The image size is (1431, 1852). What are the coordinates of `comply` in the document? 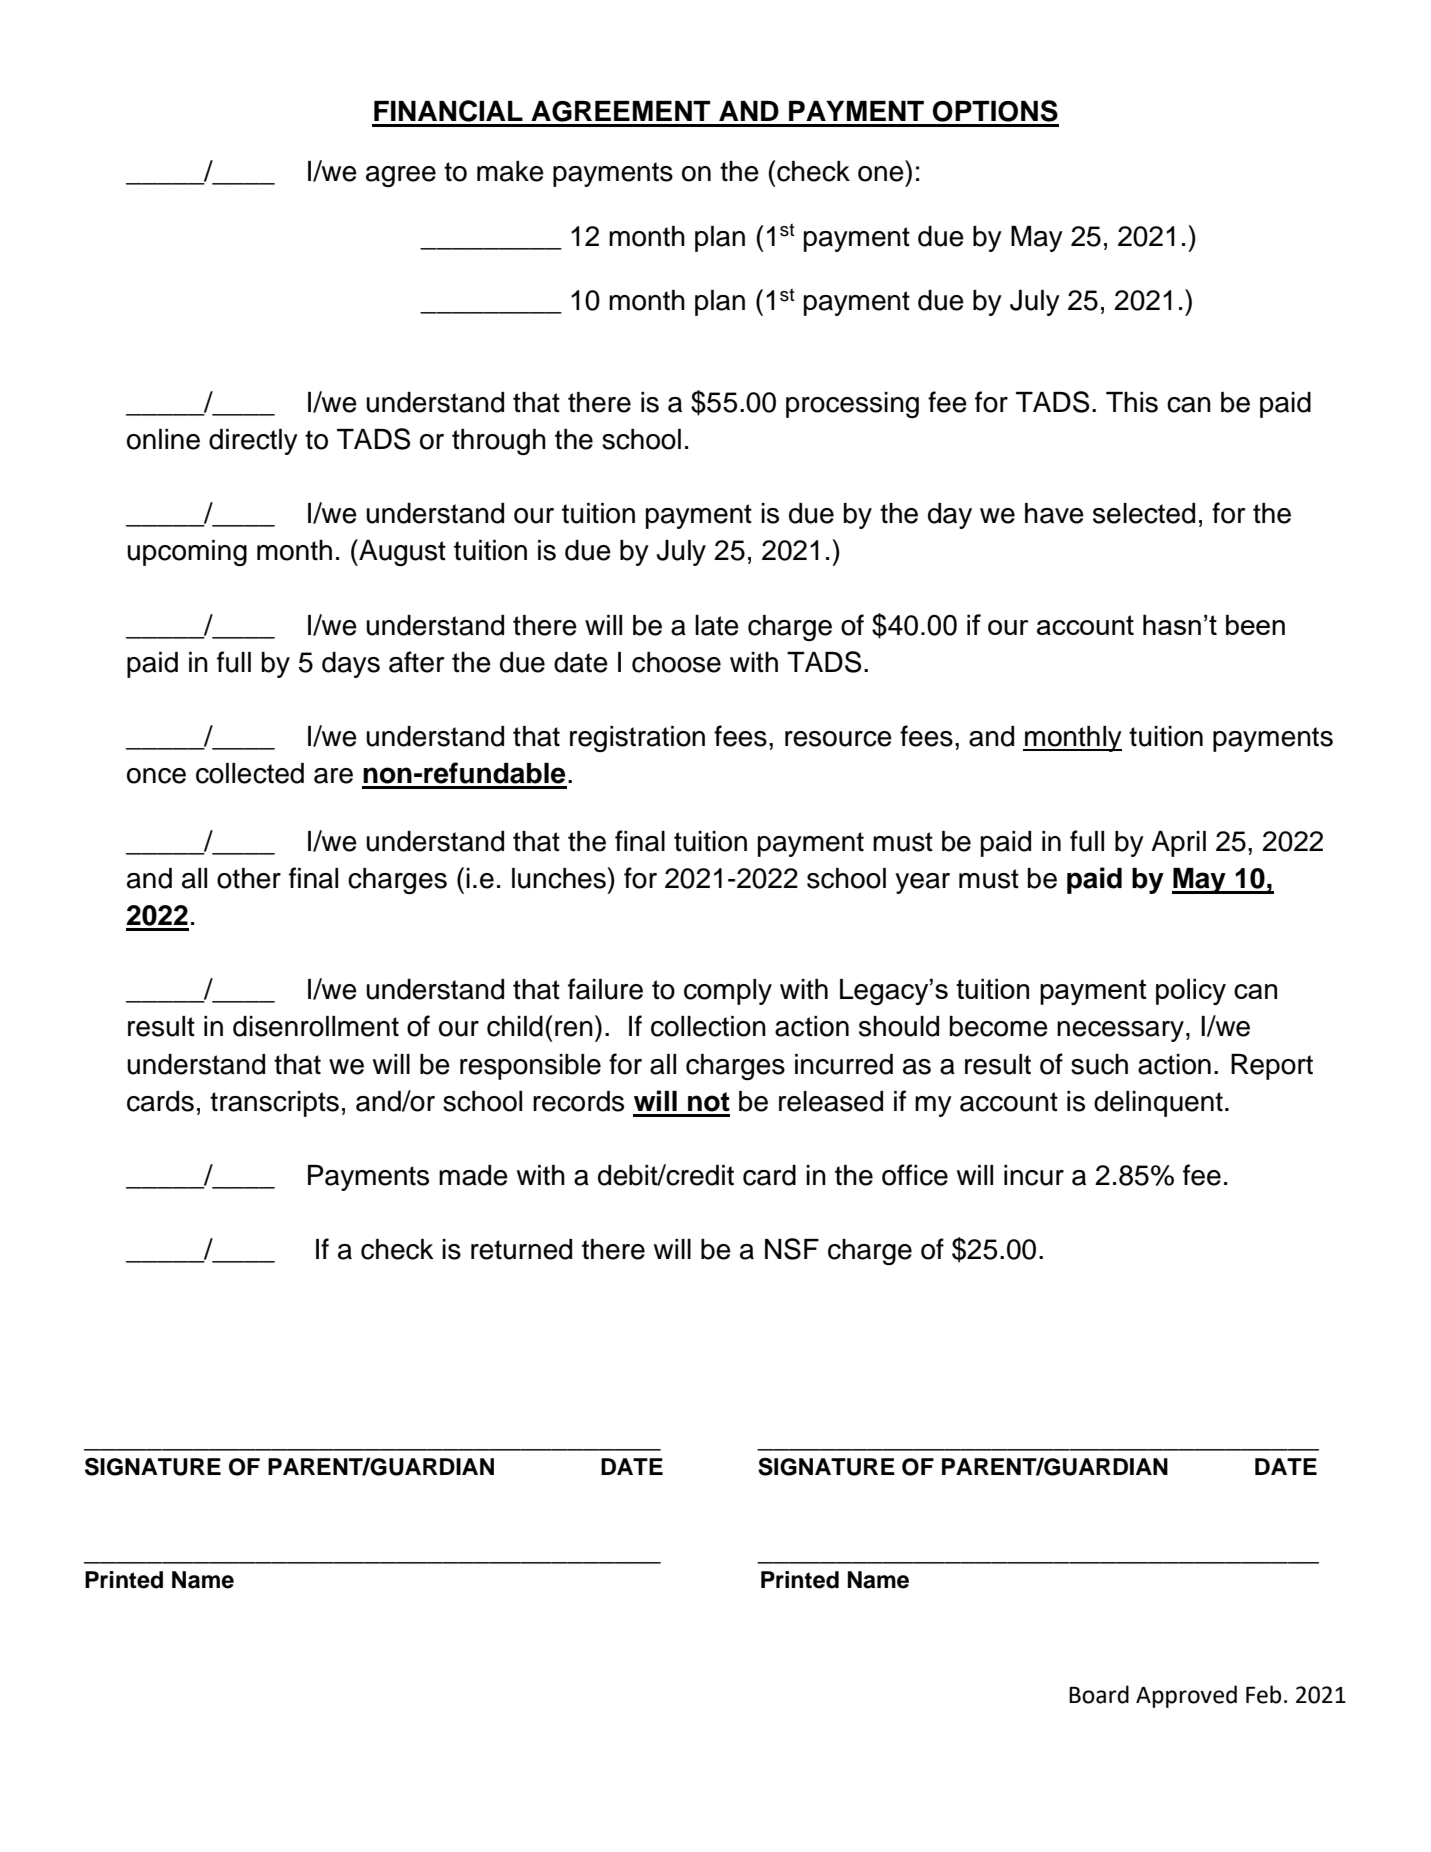 It's located at (728, 992).
